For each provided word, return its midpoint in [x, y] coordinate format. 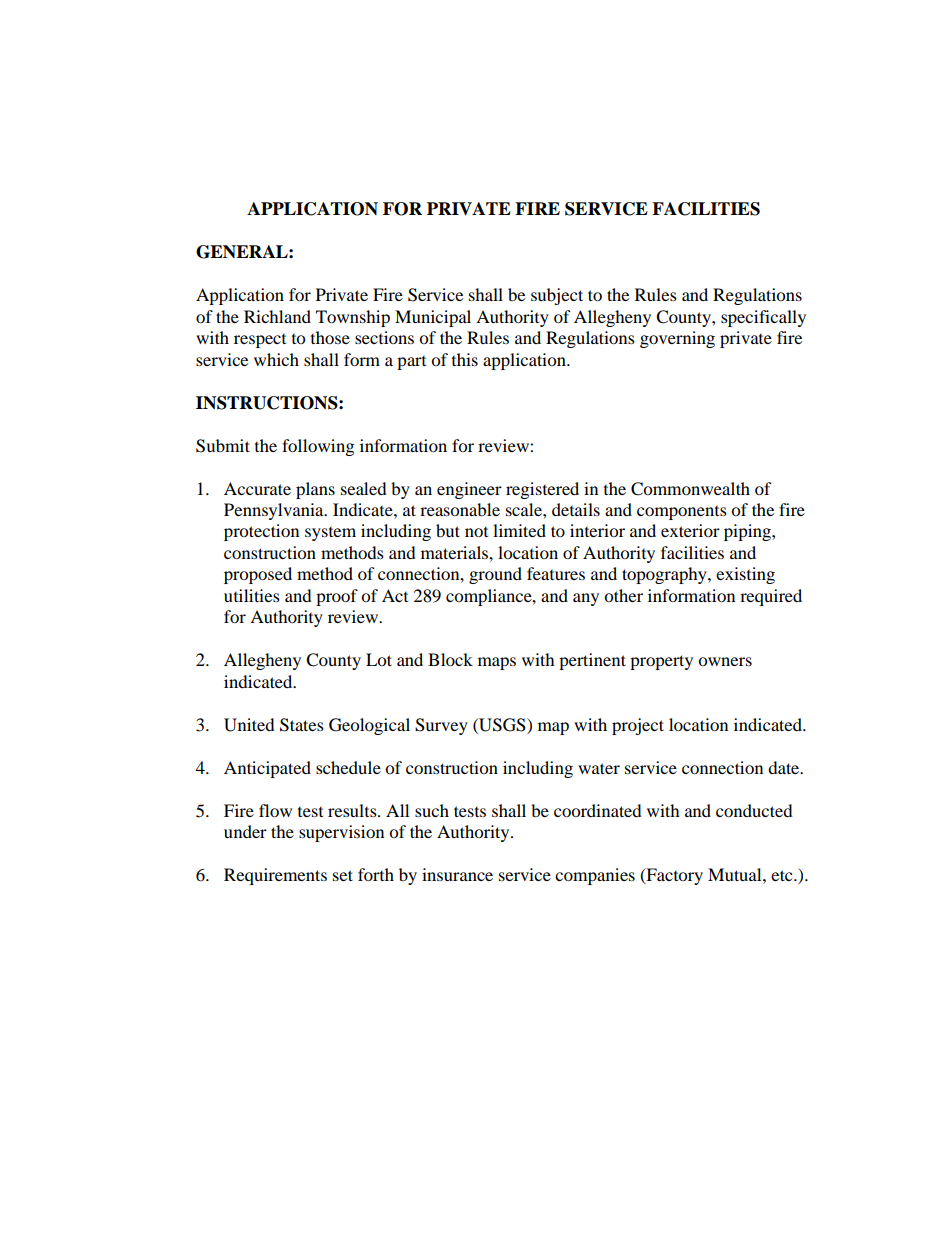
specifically [763, 318]
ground [495, 575]
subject [557, 296]
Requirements [275, 876]
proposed [258, 575]
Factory [673, 876]
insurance [457, 874]
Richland [277, 316]
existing [745, 575]
